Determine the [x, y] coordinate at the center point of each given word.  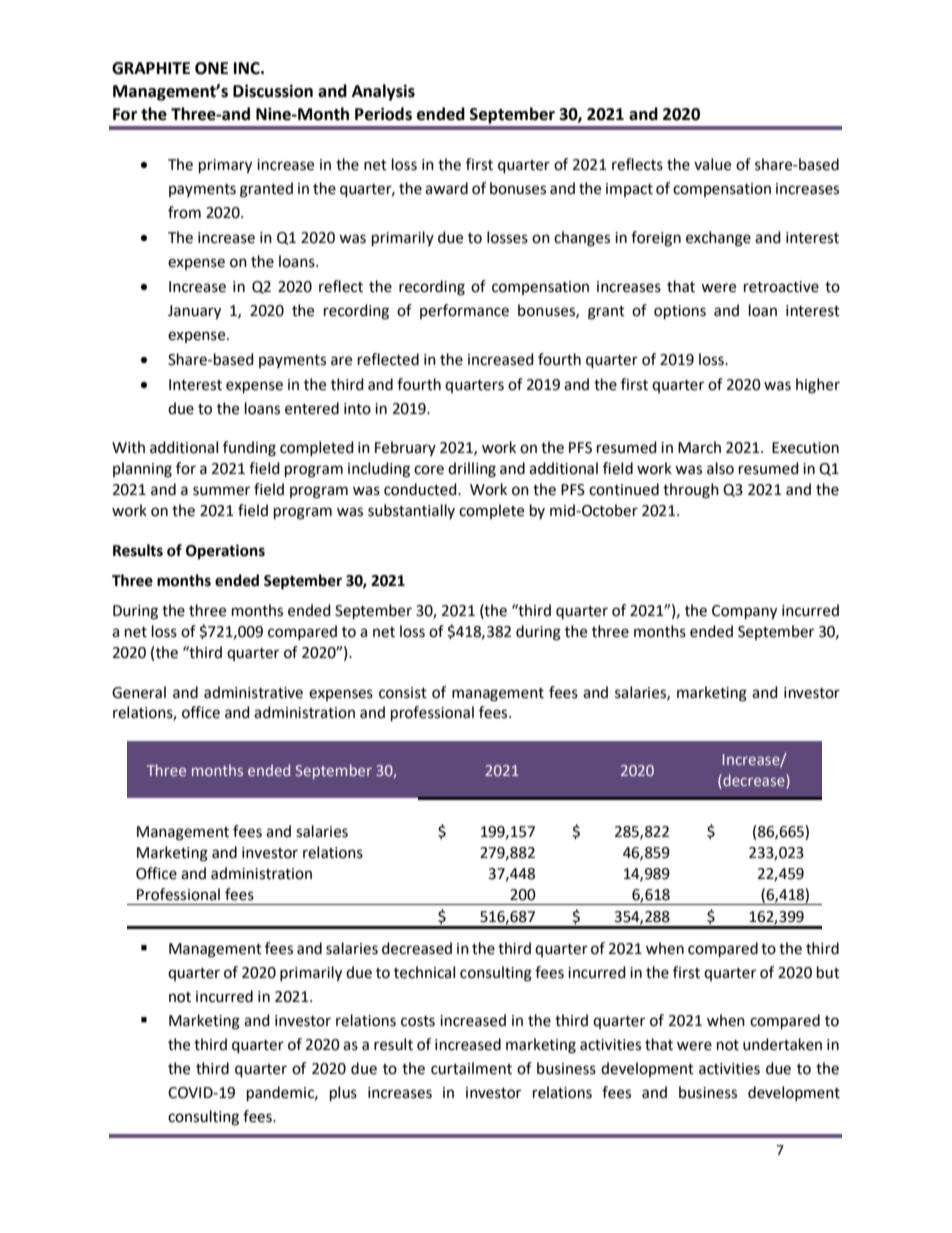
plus [343, 1094]
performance [464, 311]
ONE [211, 68]
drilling [472, 470]
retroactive [781, 287]
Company [744, 612]
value [712, 164]
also [720, 468]
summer [221, 491]
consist [403, 693]
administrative [253, 692]
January [194, 312]
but [828, 972]
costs [418, 1021]
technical [424, 972]
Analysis [383, 92]
